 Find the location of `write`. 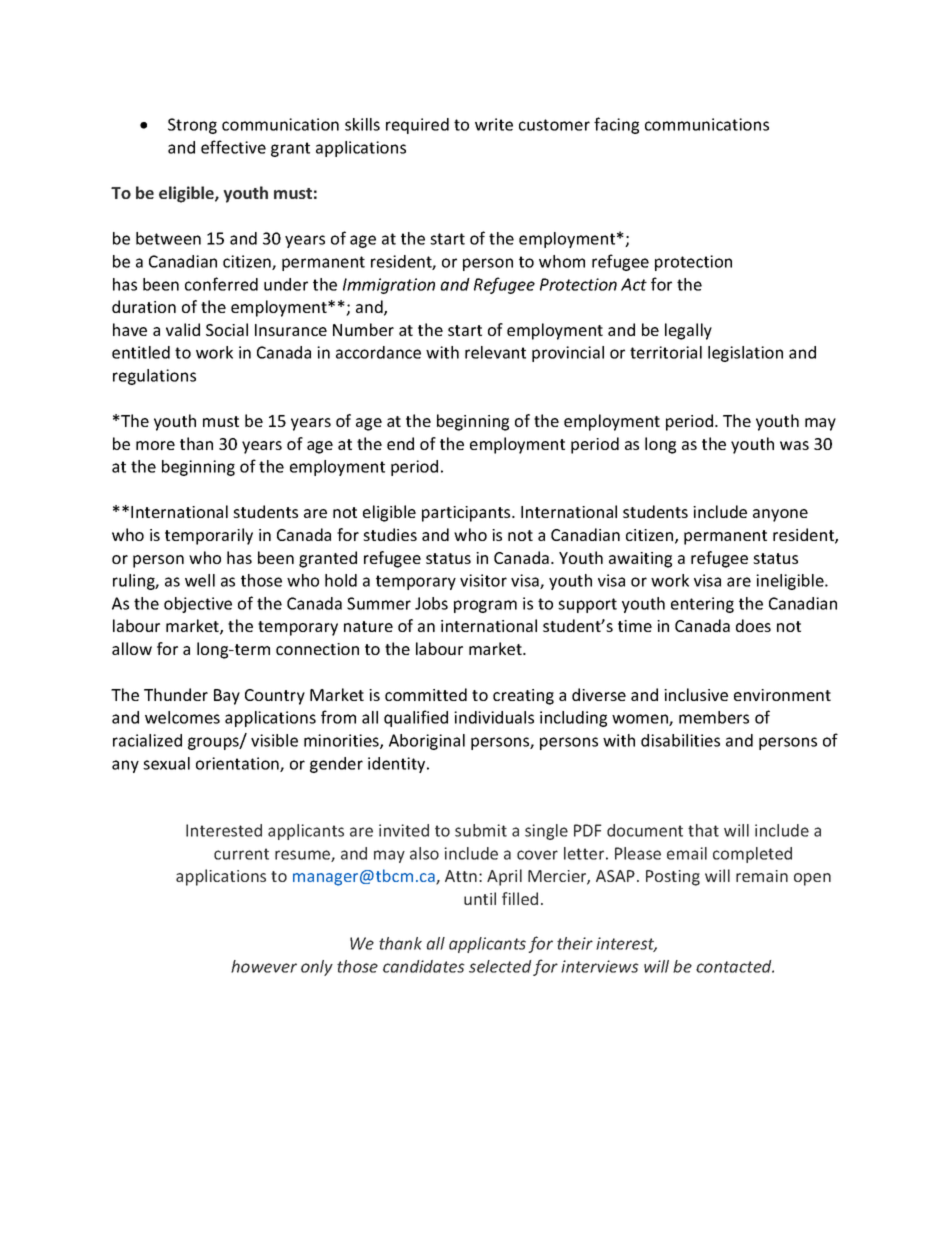

write is located at coordinates (494, 124).
